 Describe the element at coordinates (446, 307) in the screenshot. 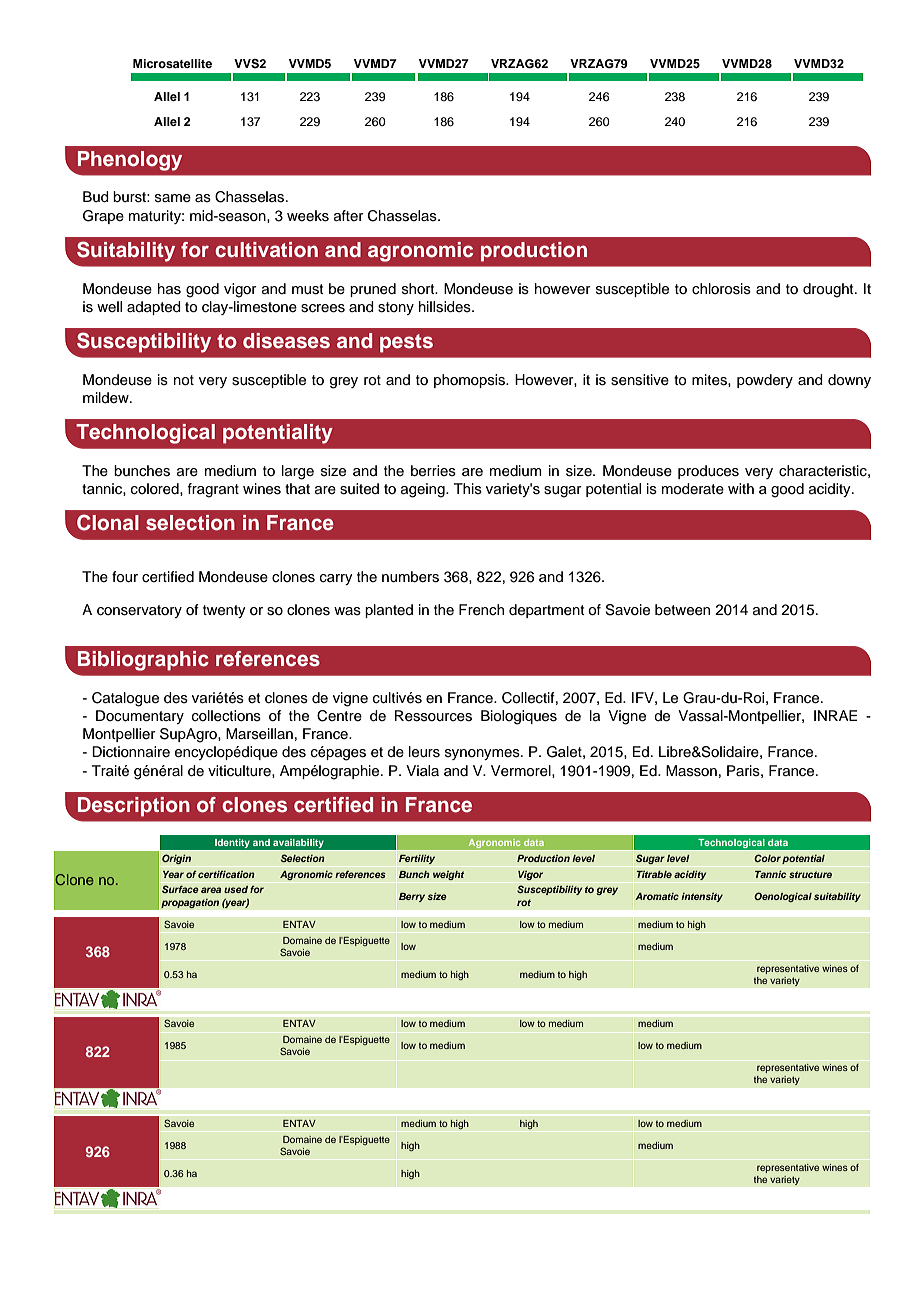

I see `hillsides` at that location.
